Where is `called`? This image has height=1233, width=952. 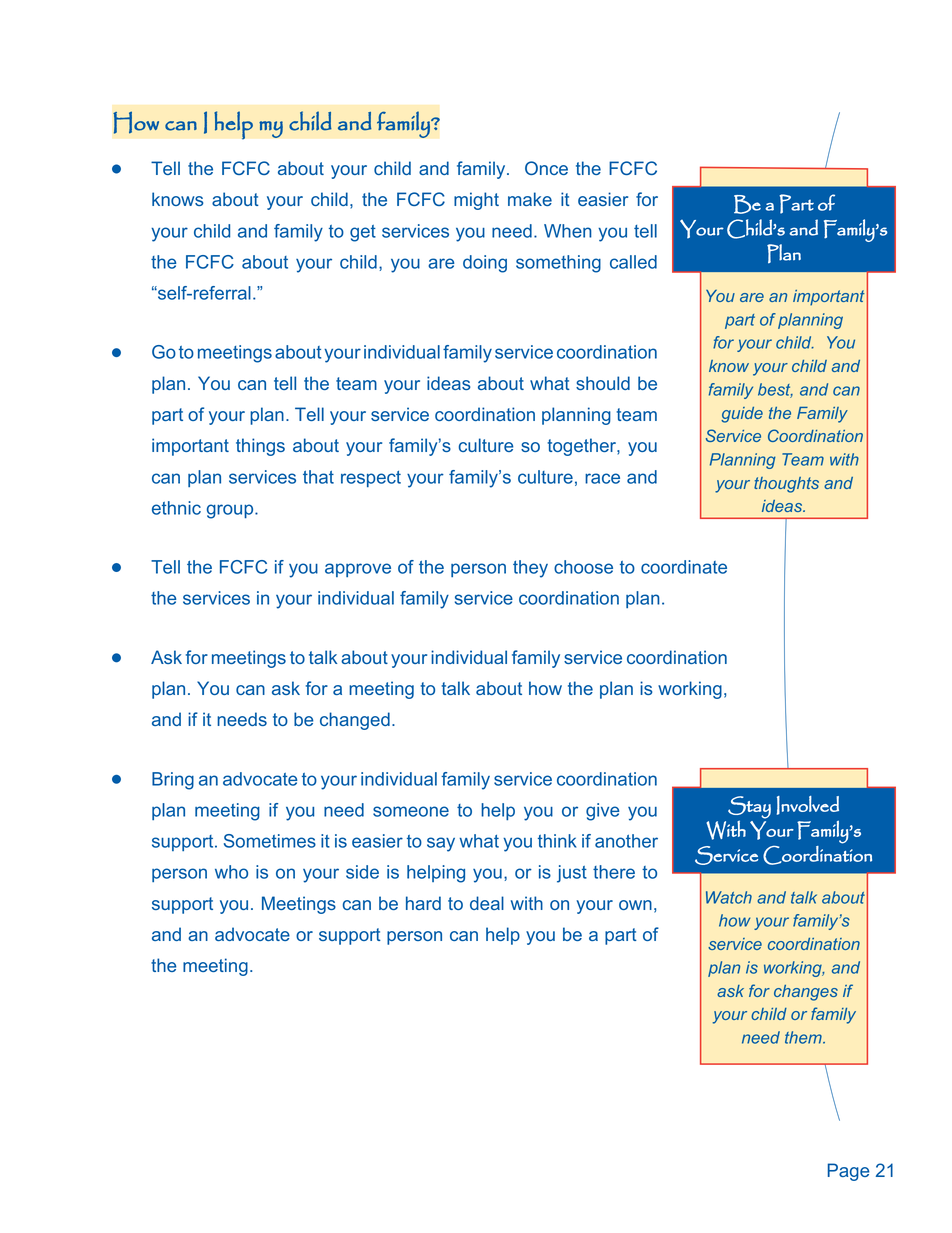 called is located at coordinates (633, 262).
